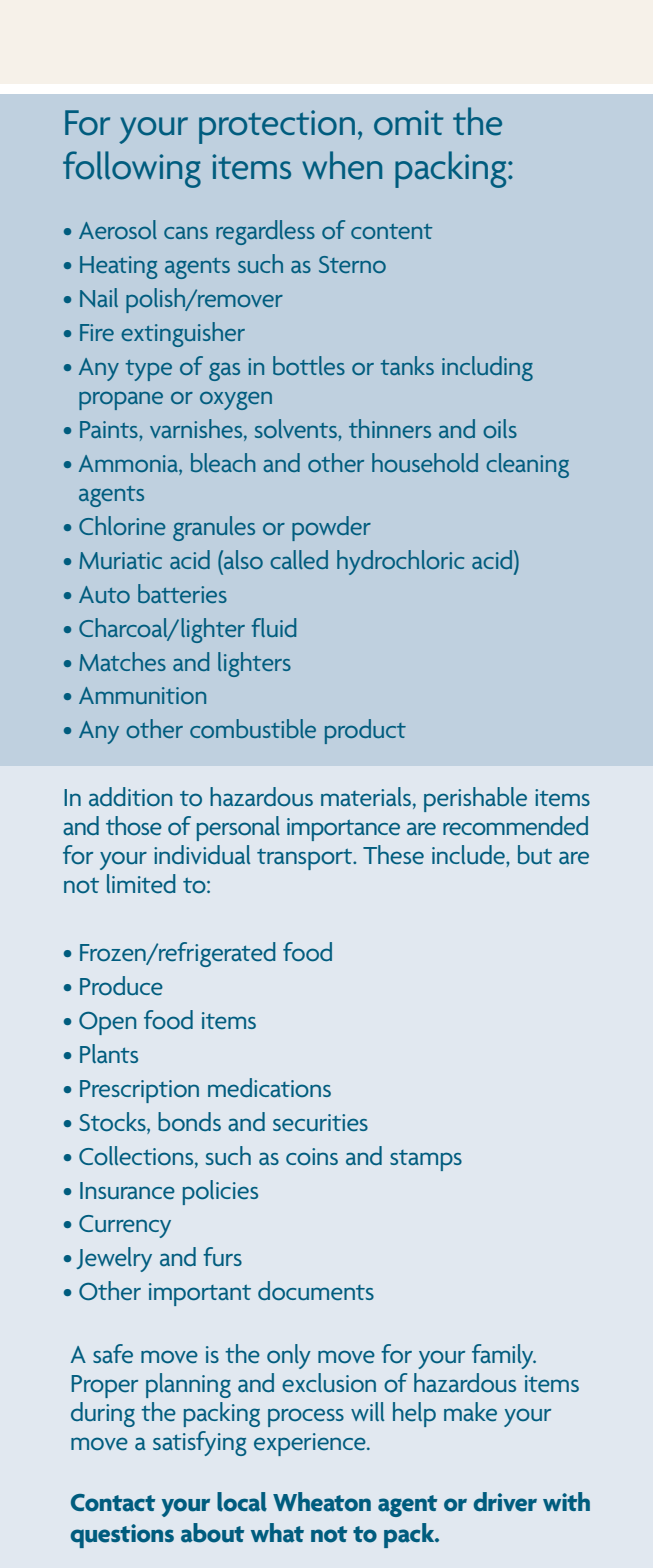 This screenshot has width=653, height=1568. I want to click on following, so click(132, 169).
